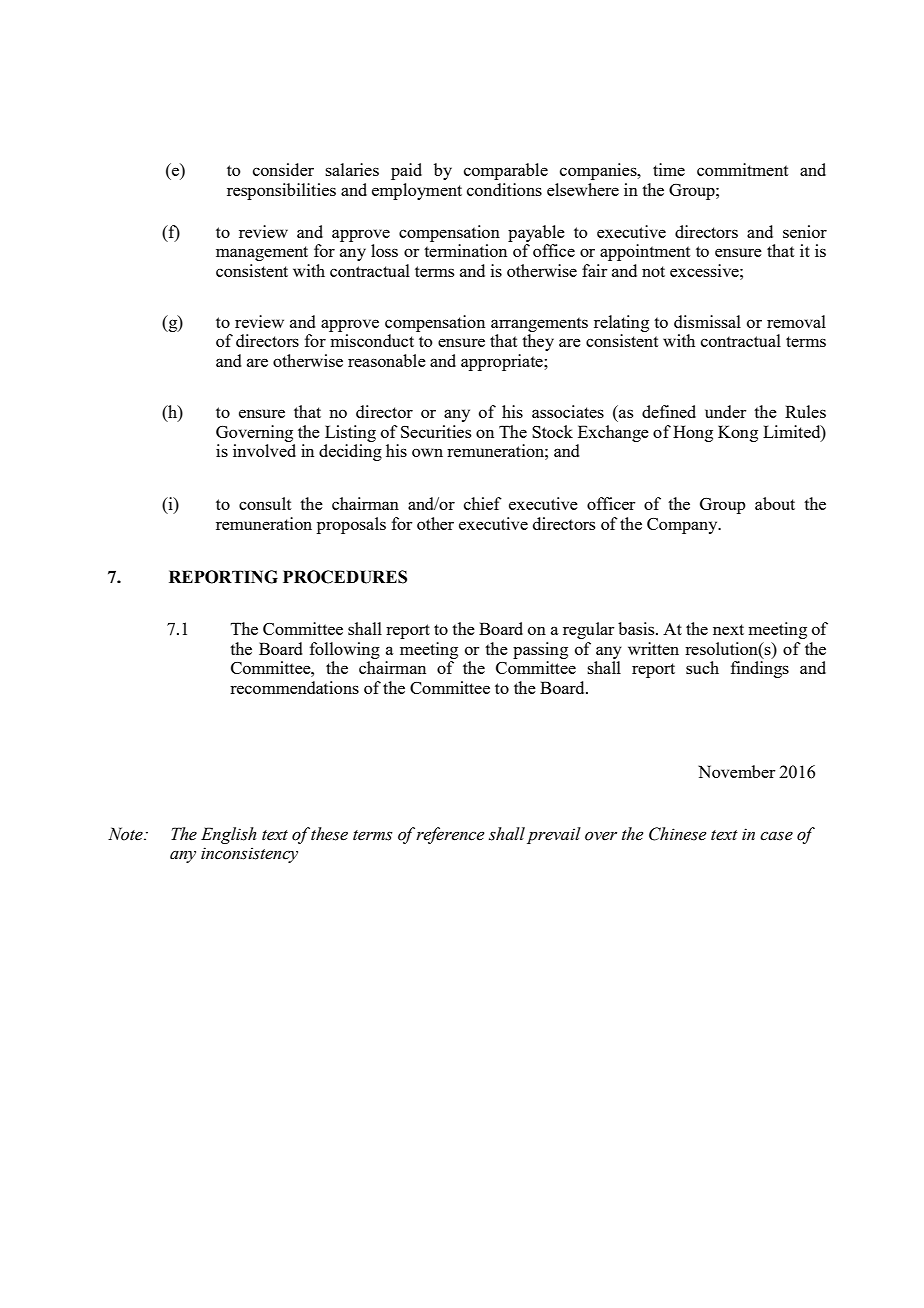 Image resolution: width=924 pixels, height=1308 pixels. I want to click on Company, so click(683, 526).
